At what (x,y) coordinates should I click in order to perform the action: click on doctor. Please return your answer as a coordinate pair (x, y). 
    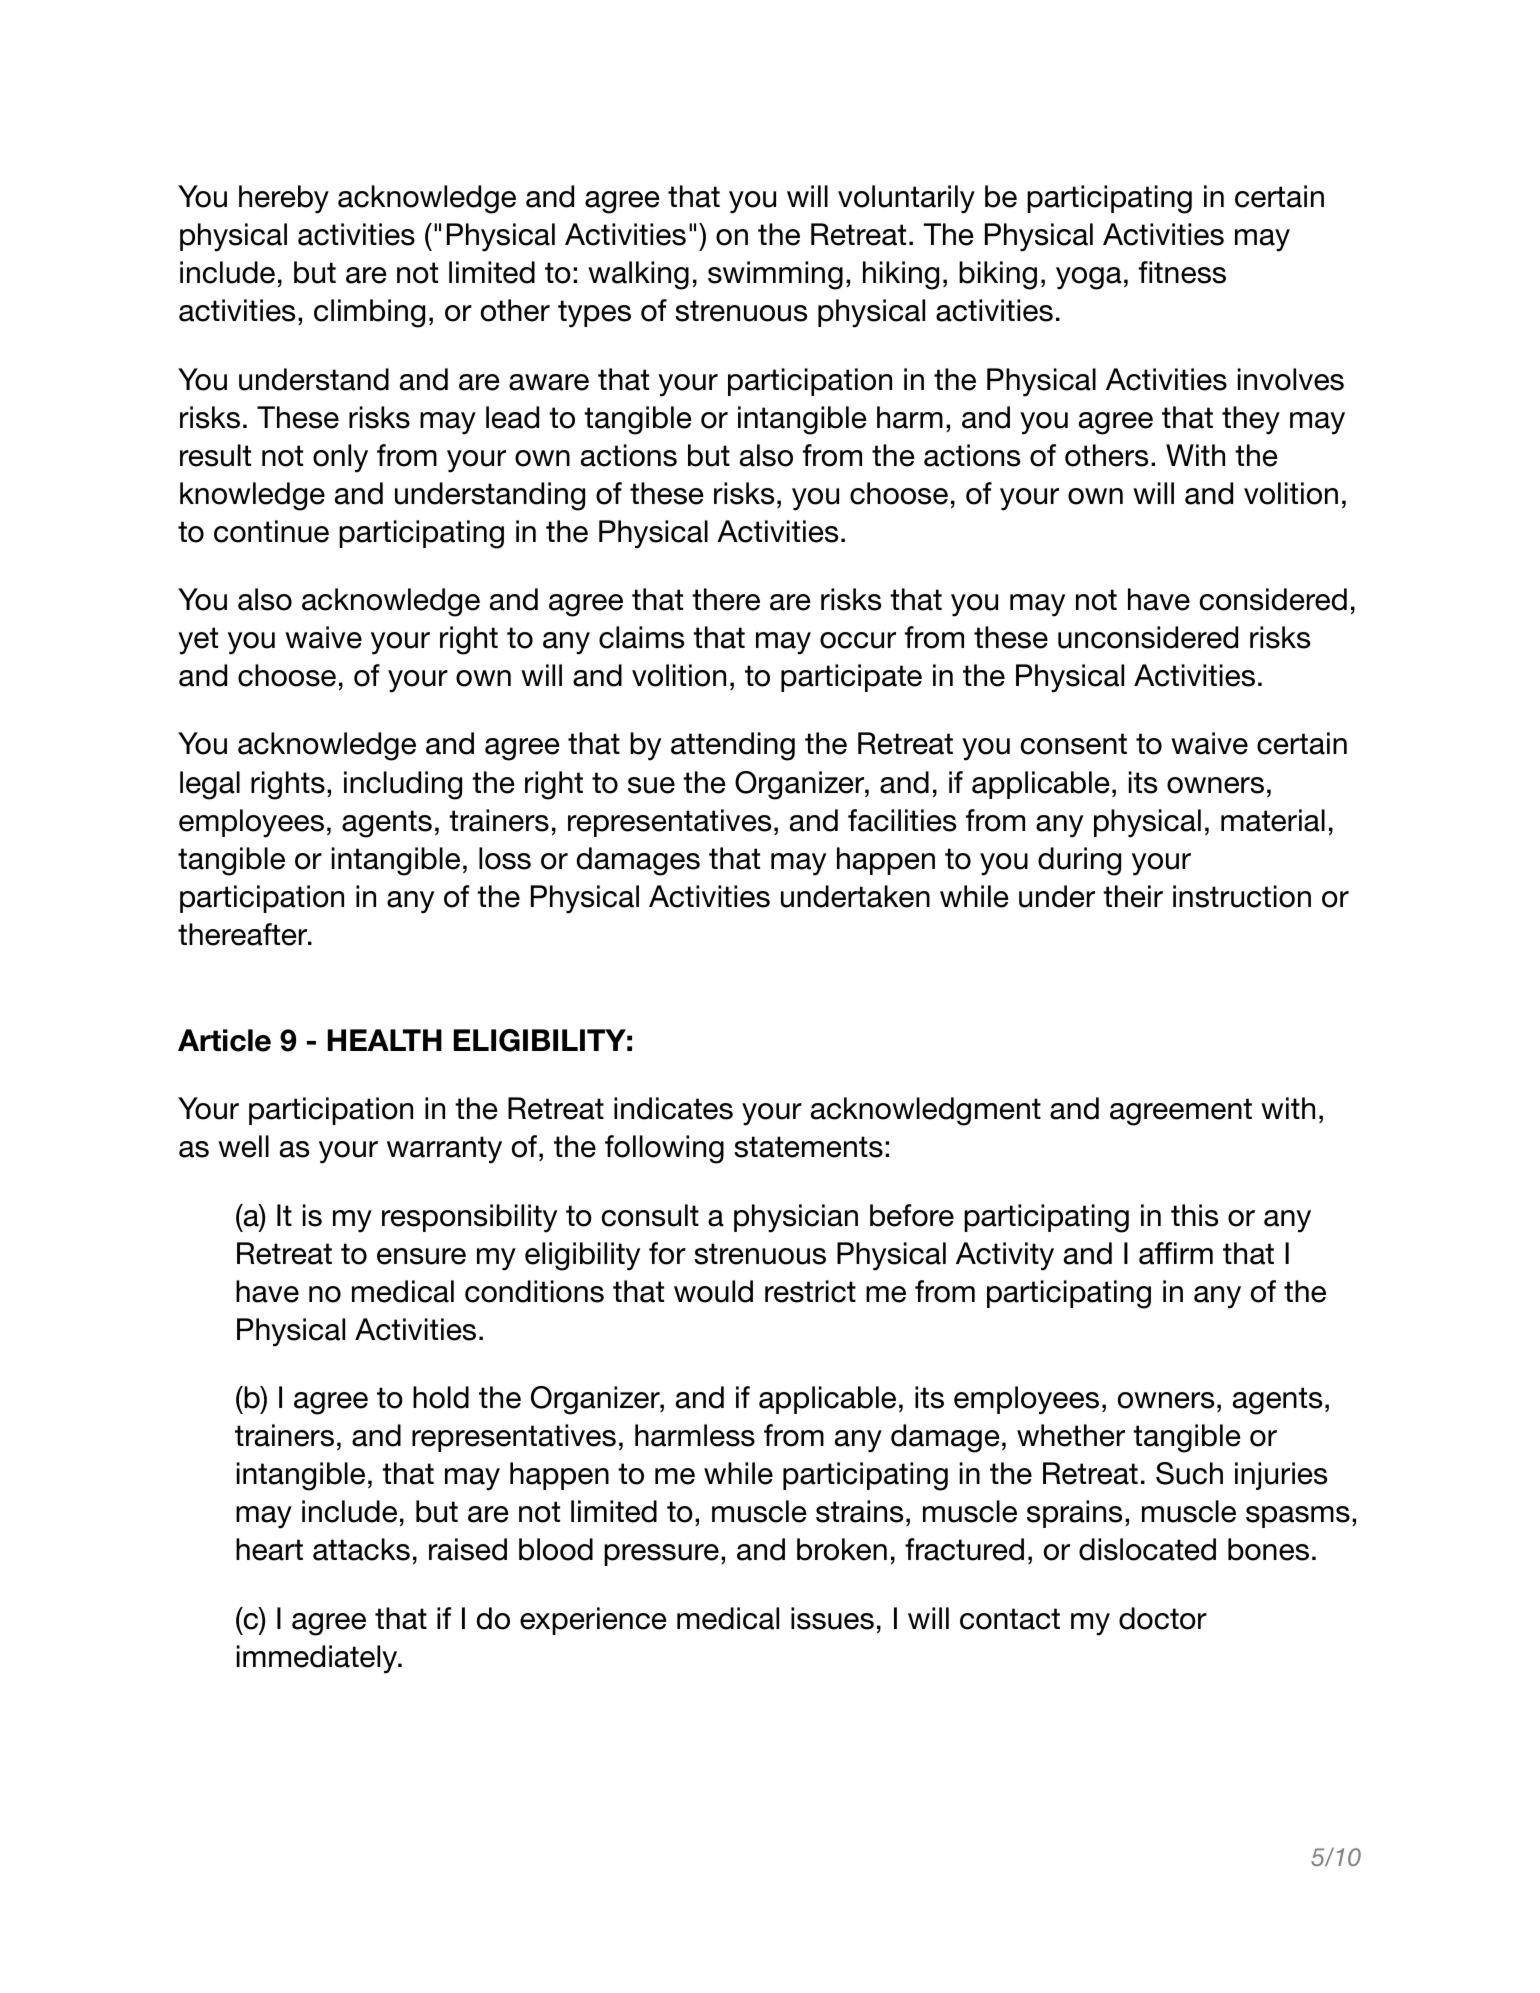
    Looking at the image, I should click on (1163, 1618).
